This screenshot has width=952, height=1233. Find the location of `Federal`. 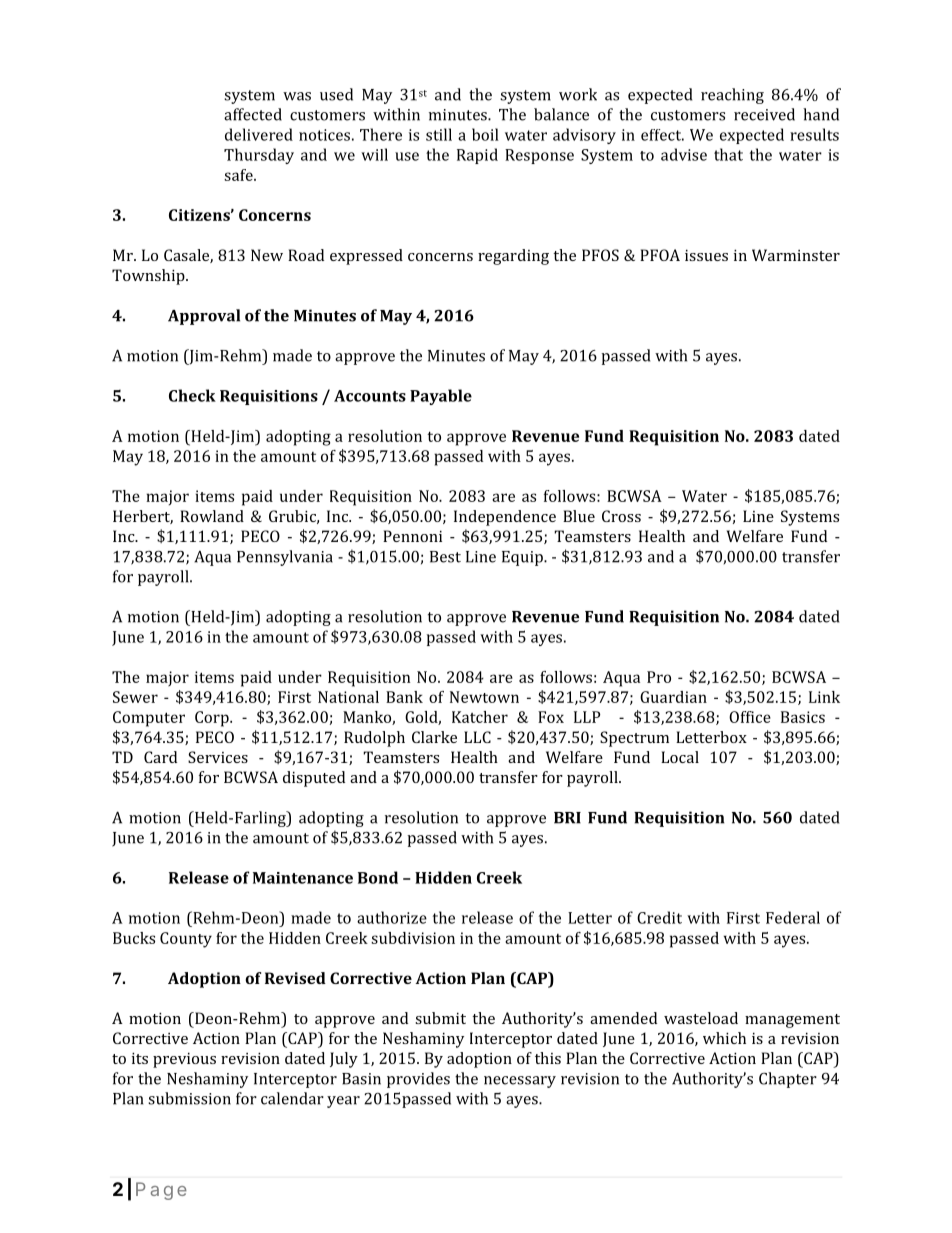

Federal is located at coordinates (793, 917).
